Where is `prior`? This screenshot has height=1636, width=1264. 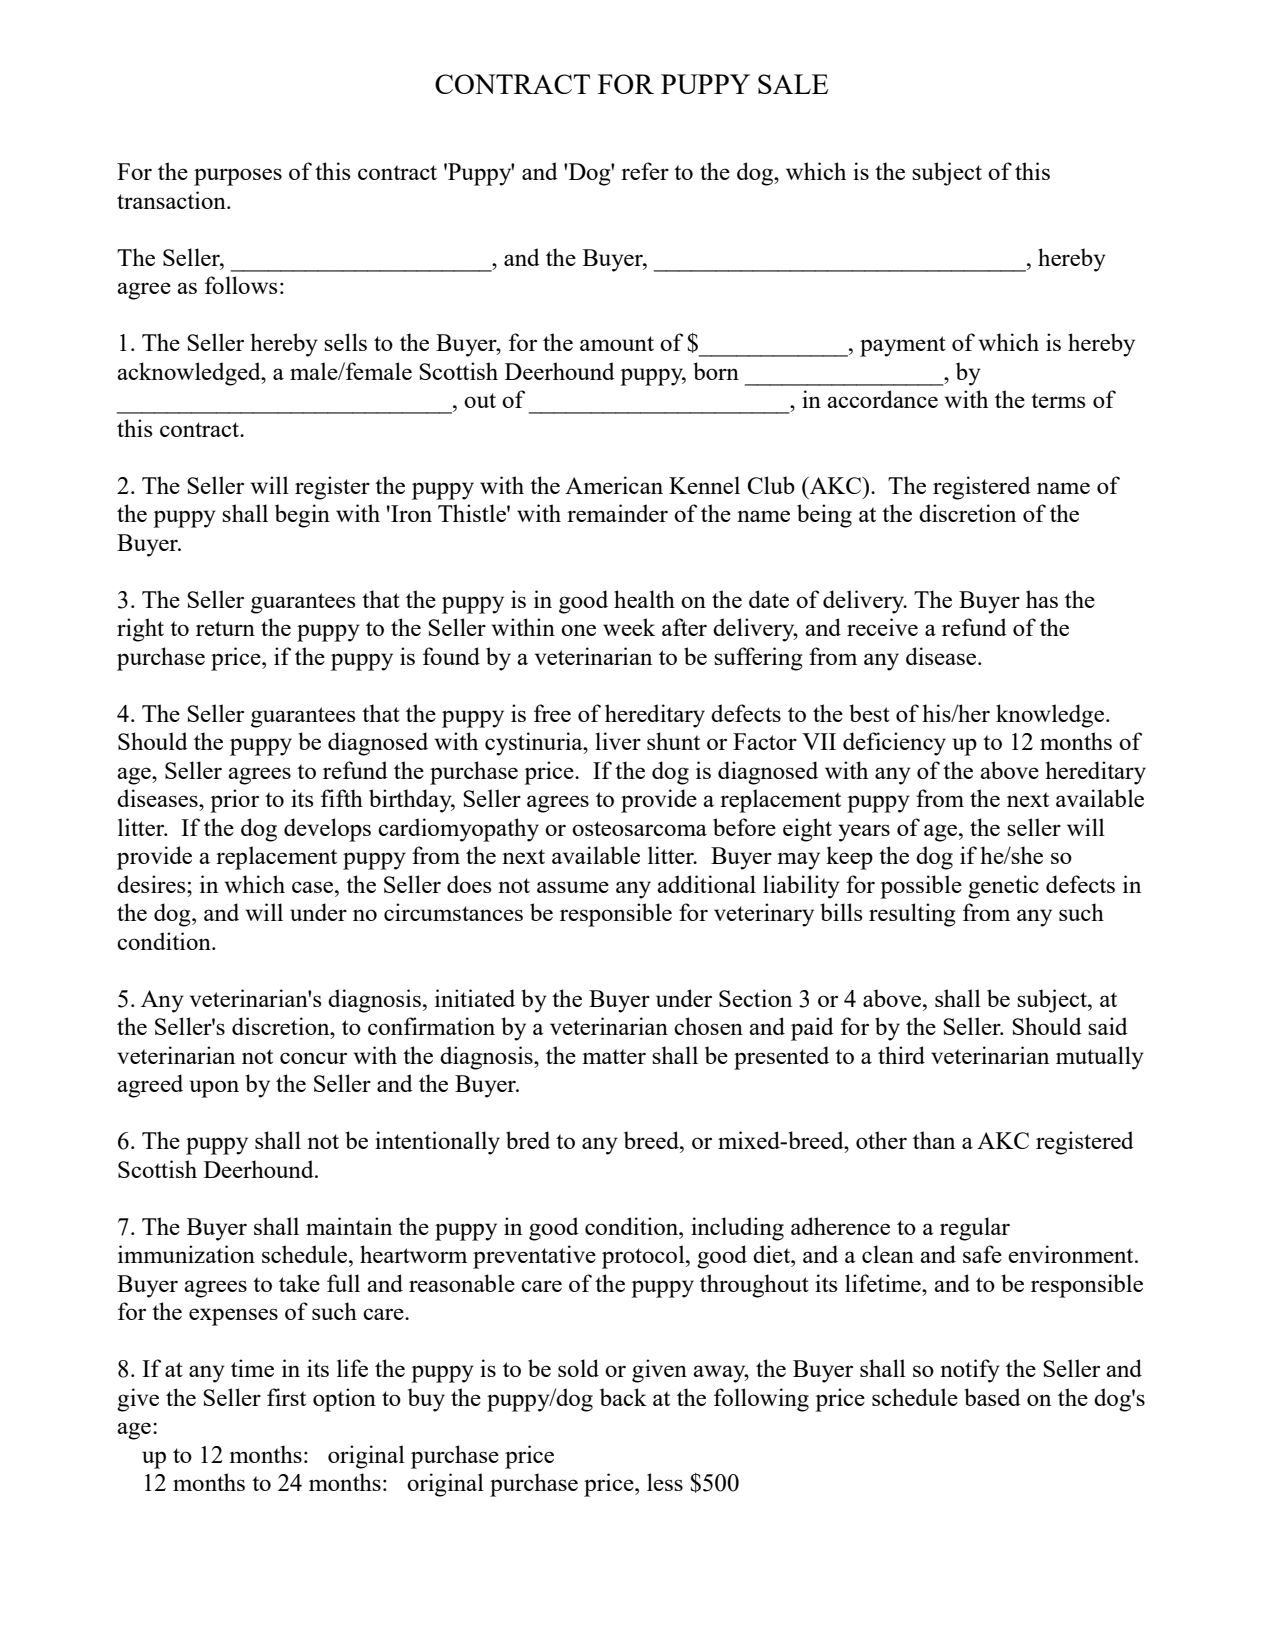 prior is located at coordinates (234, 801).
